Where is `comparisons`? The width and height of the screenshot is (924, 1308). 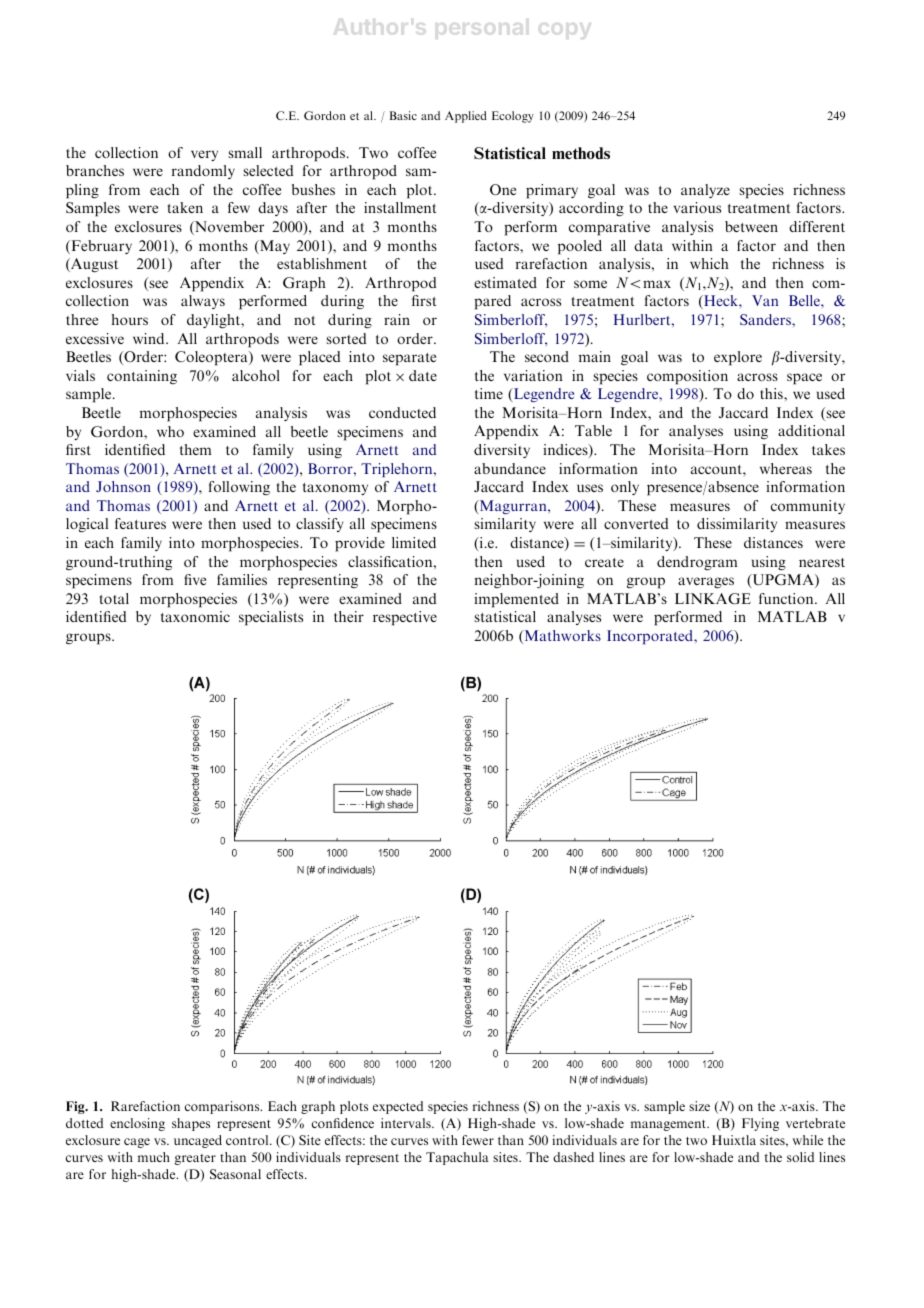
comparisons is located at coordinates (223, 1107).
